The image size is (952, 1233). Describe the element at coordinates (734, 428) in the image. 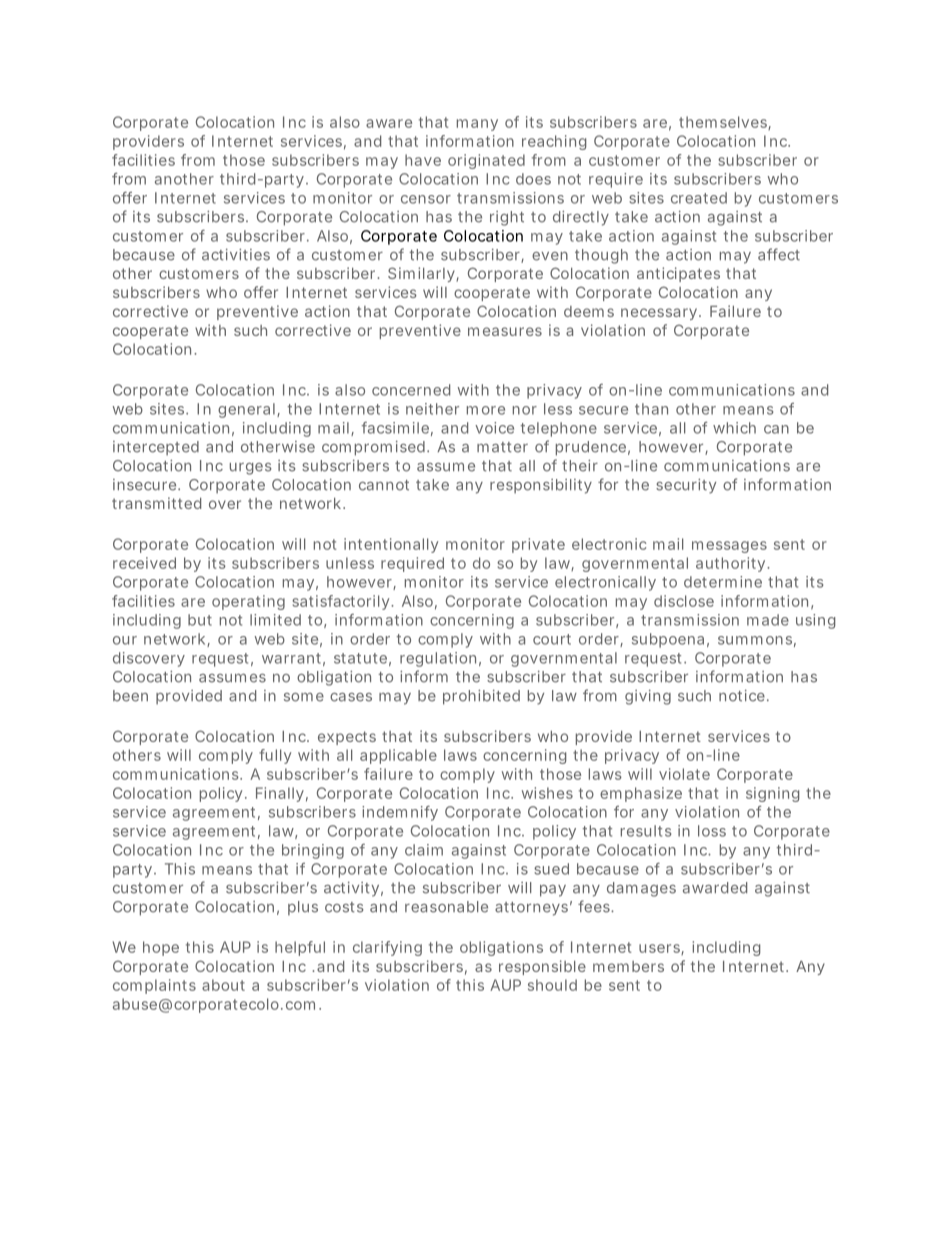

I see `which` at that location.
